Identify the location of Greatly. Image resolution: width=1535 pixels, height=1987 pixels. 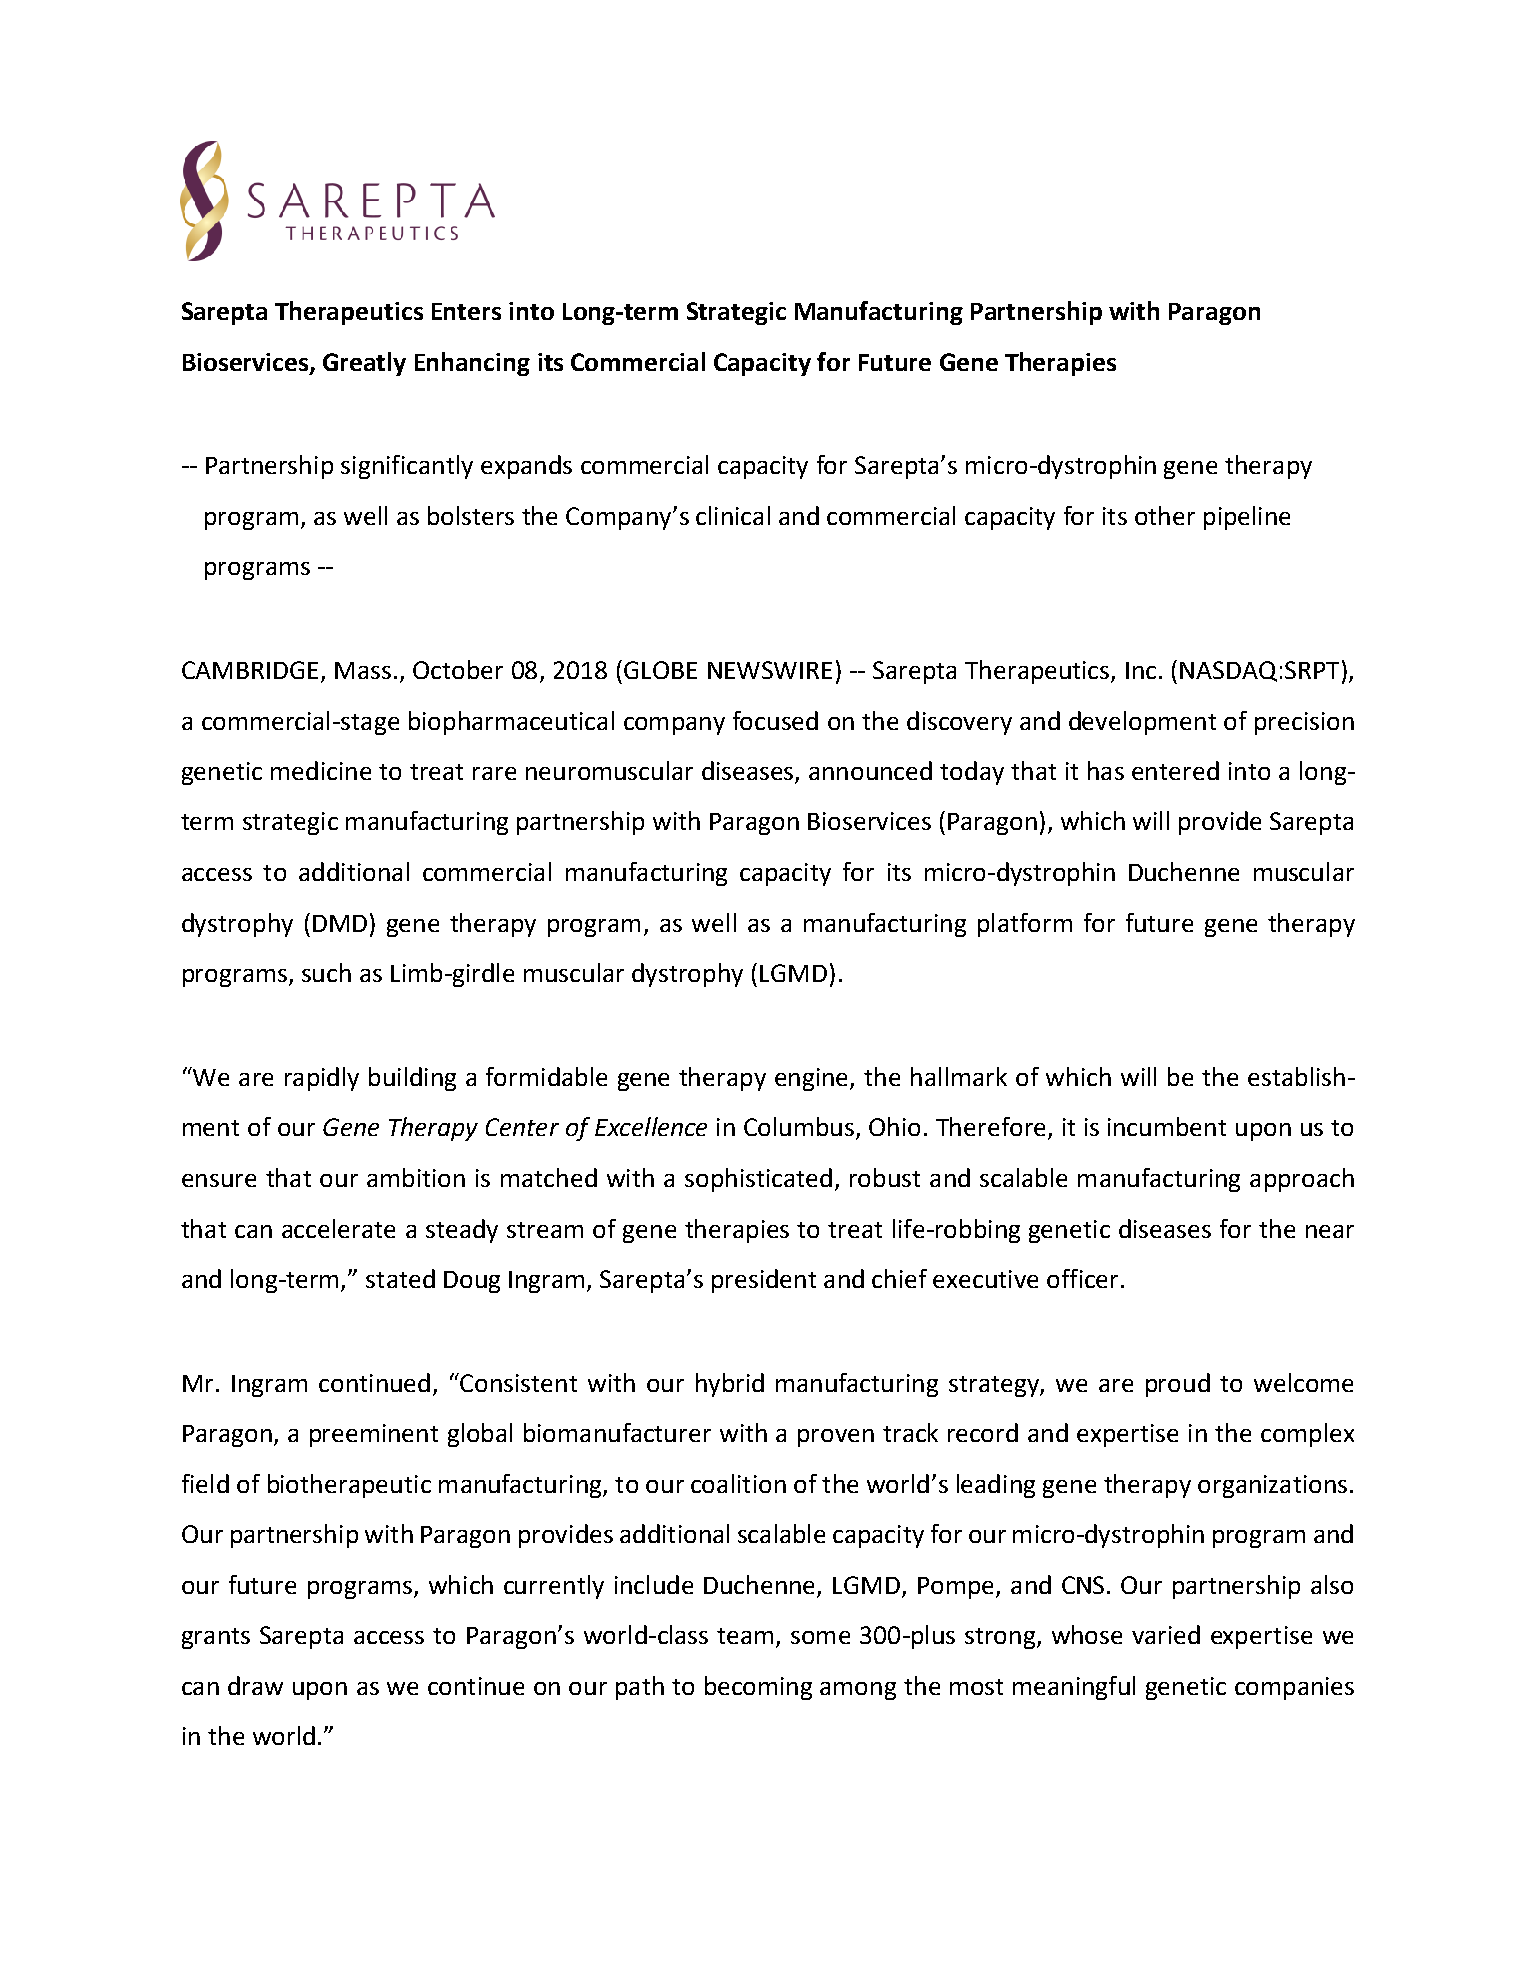
(364, 364).
